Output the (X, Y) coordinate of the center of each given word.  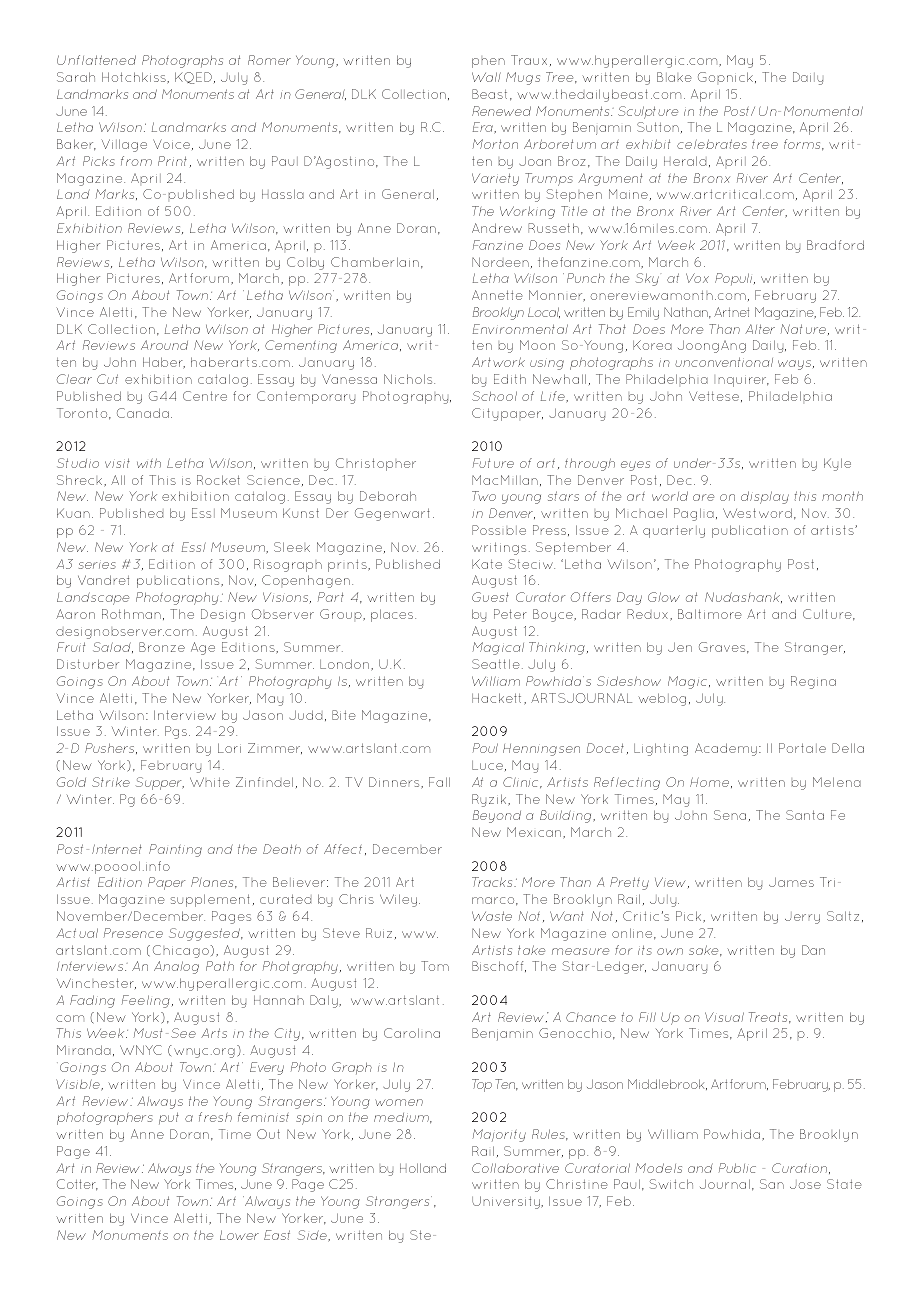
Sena (730, 815)
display (765, 497)
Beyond (497, 816)
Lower (239, 1235)
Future (493, 463)
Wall (486, 77)
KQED (193, 78)
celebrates (712, 144)
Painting (175, 850)
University (507, 1202)
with (149, 463)
